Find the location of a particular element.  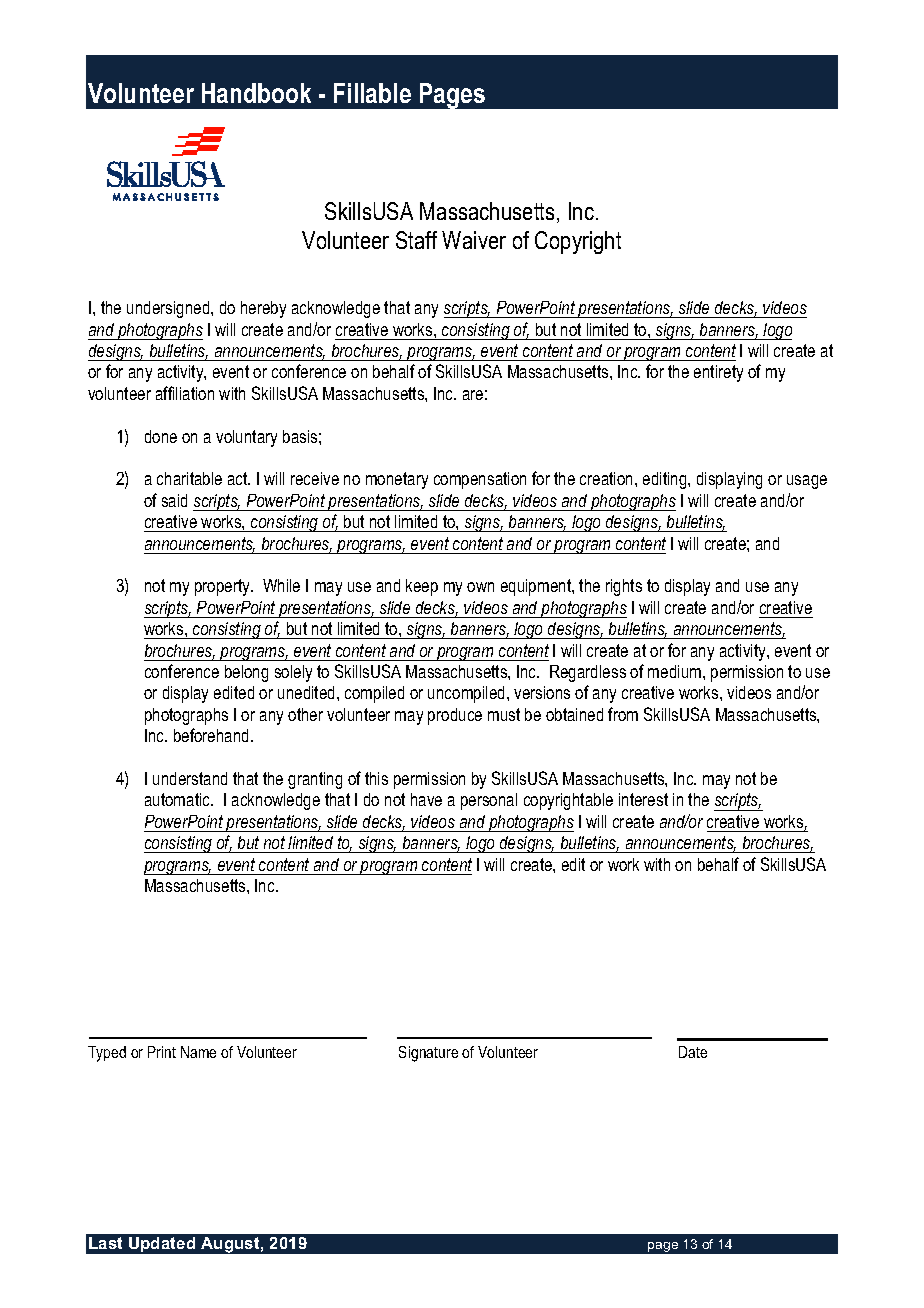

belong is located at coordinates (246, 673).
